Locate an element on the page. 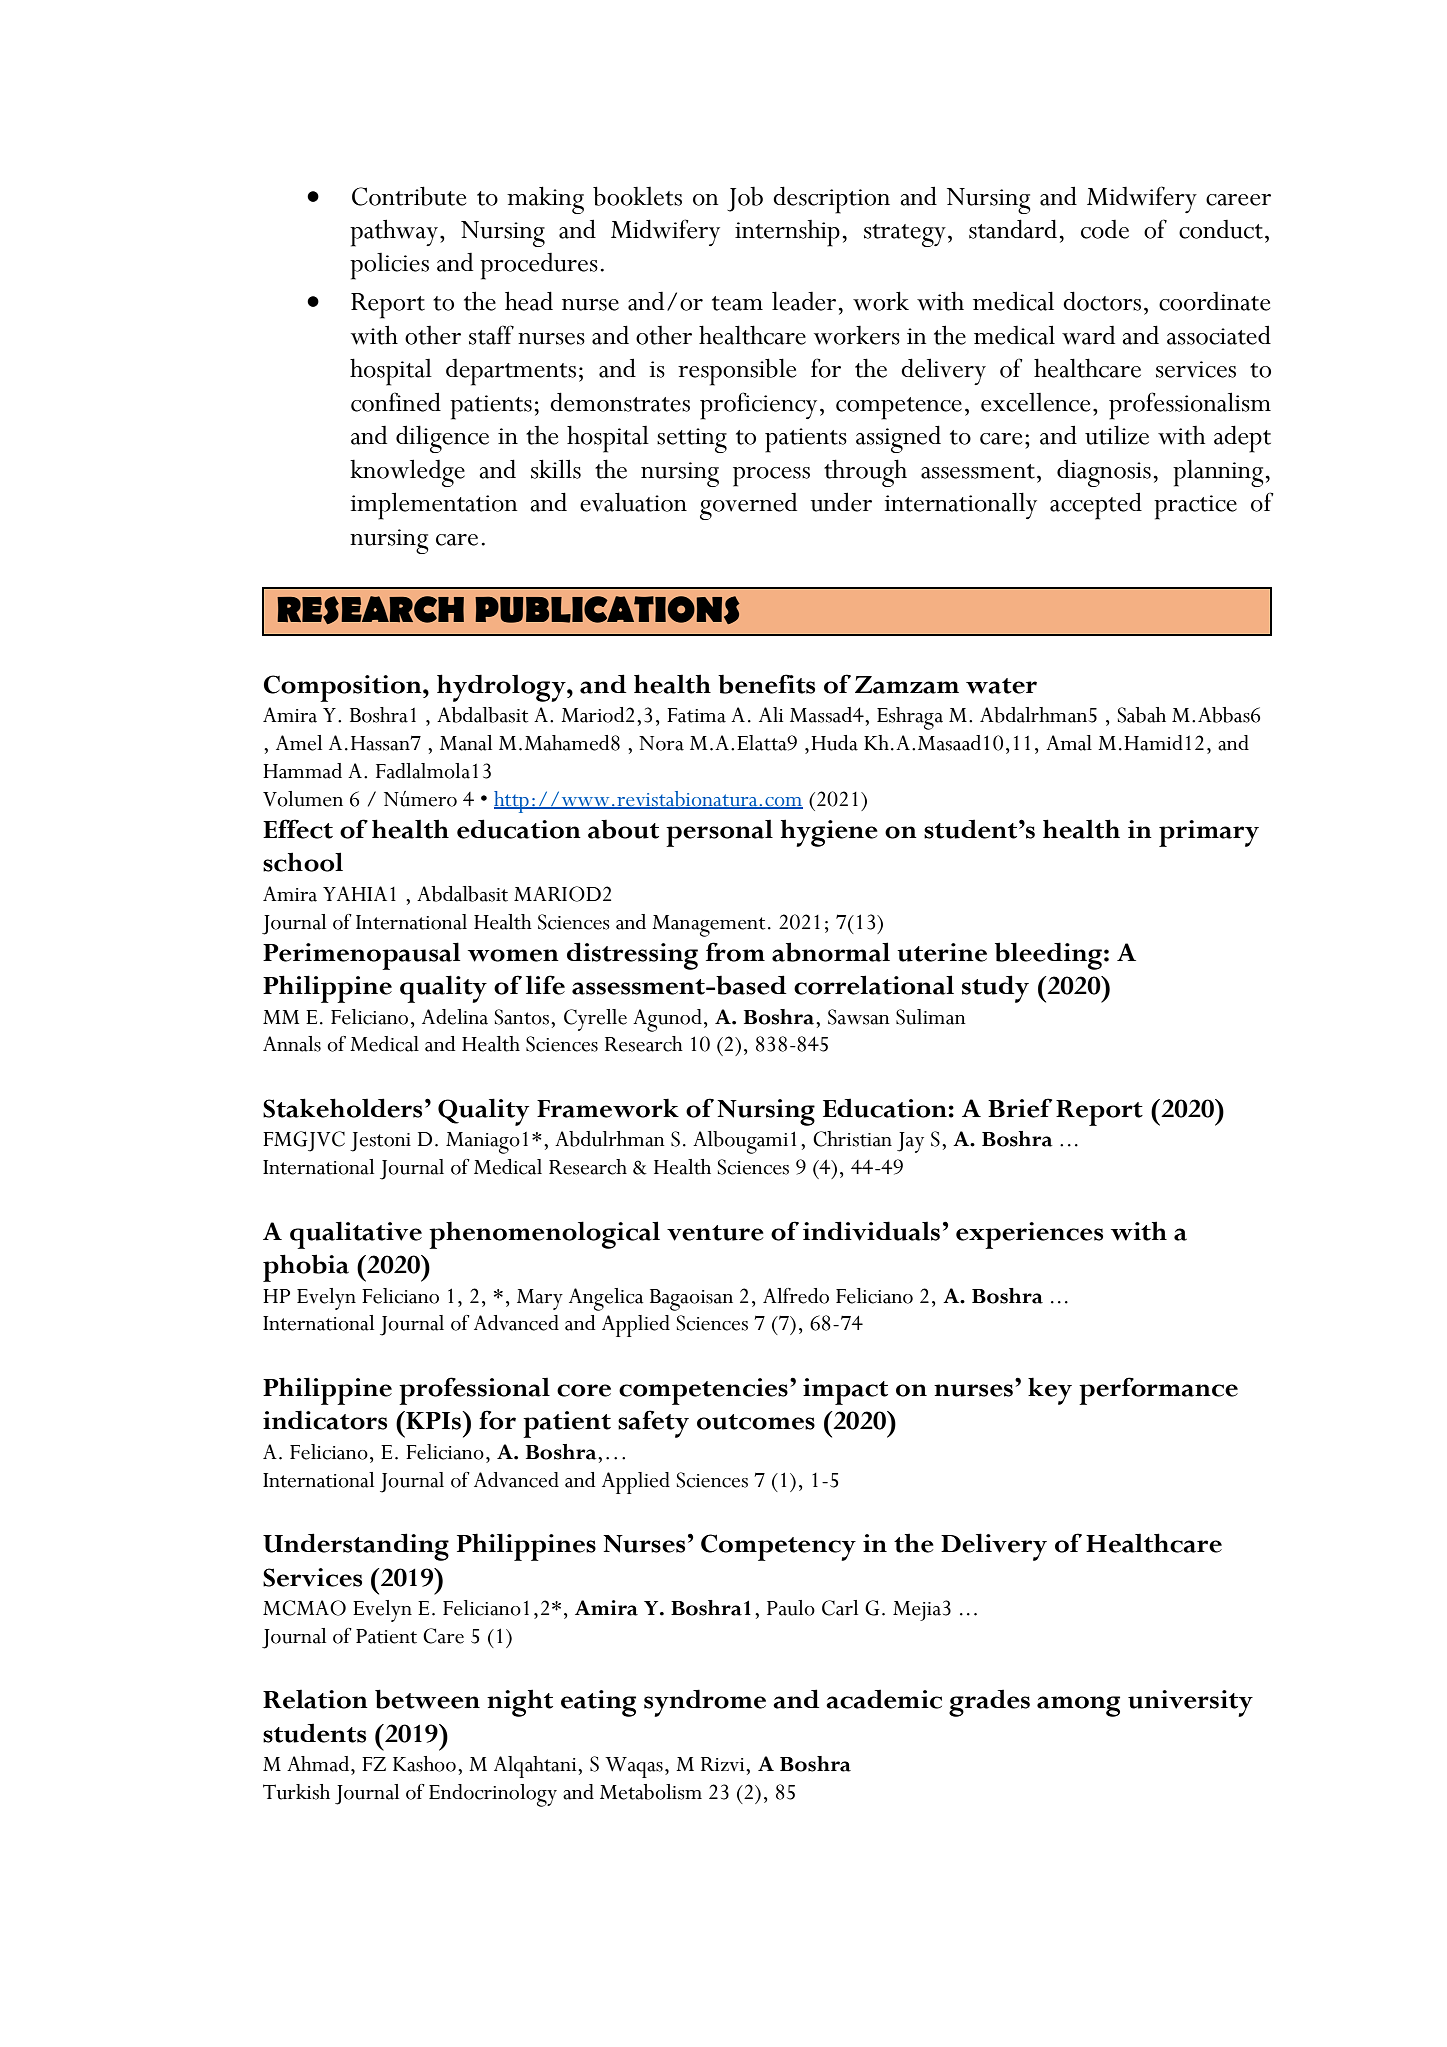 This page has height=2047, width=1447. venture is located at coordinates (715, 1233).
